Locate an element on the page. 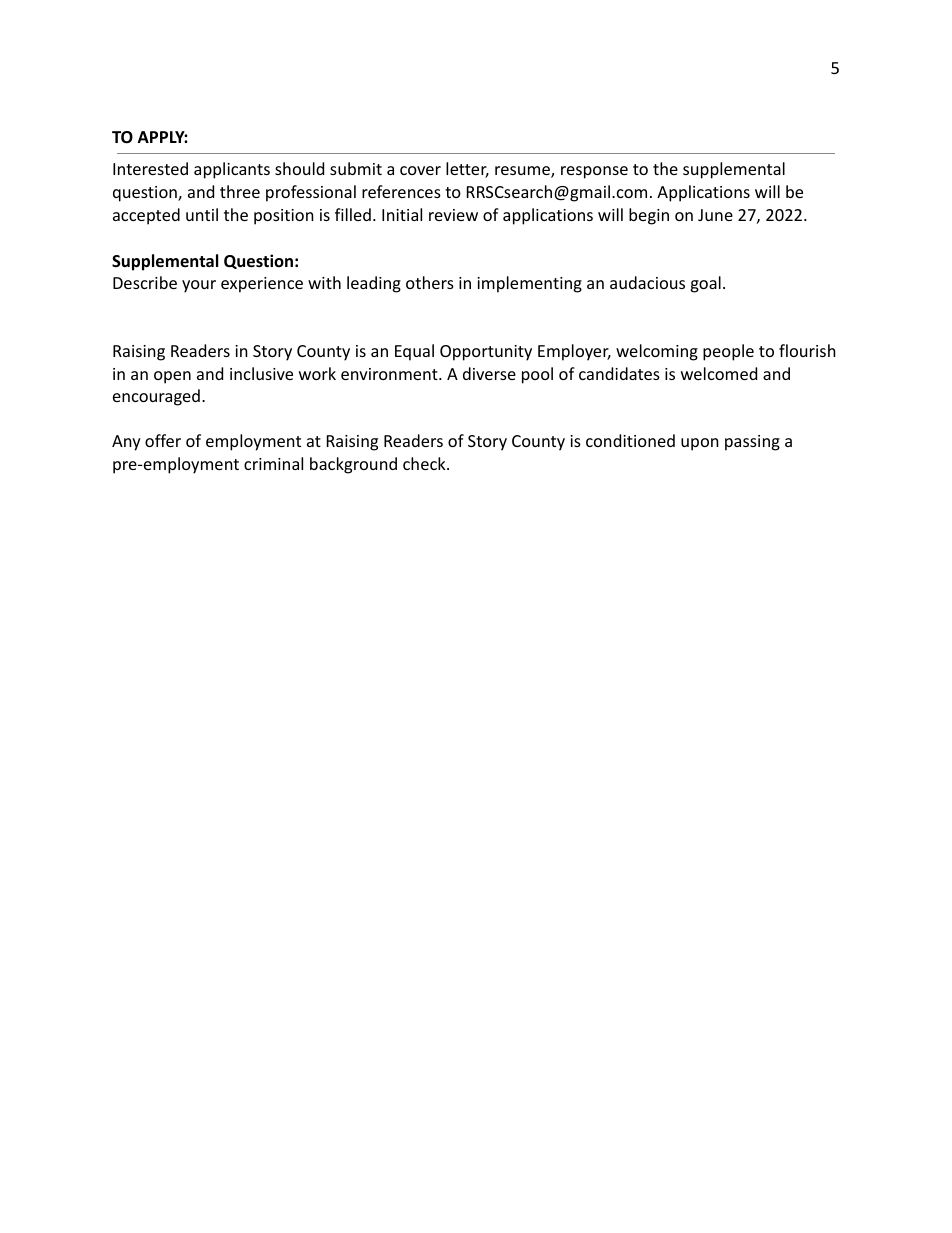 The width and height of the page is (952, 1233). criminal is located at coordinates (273, 463).
